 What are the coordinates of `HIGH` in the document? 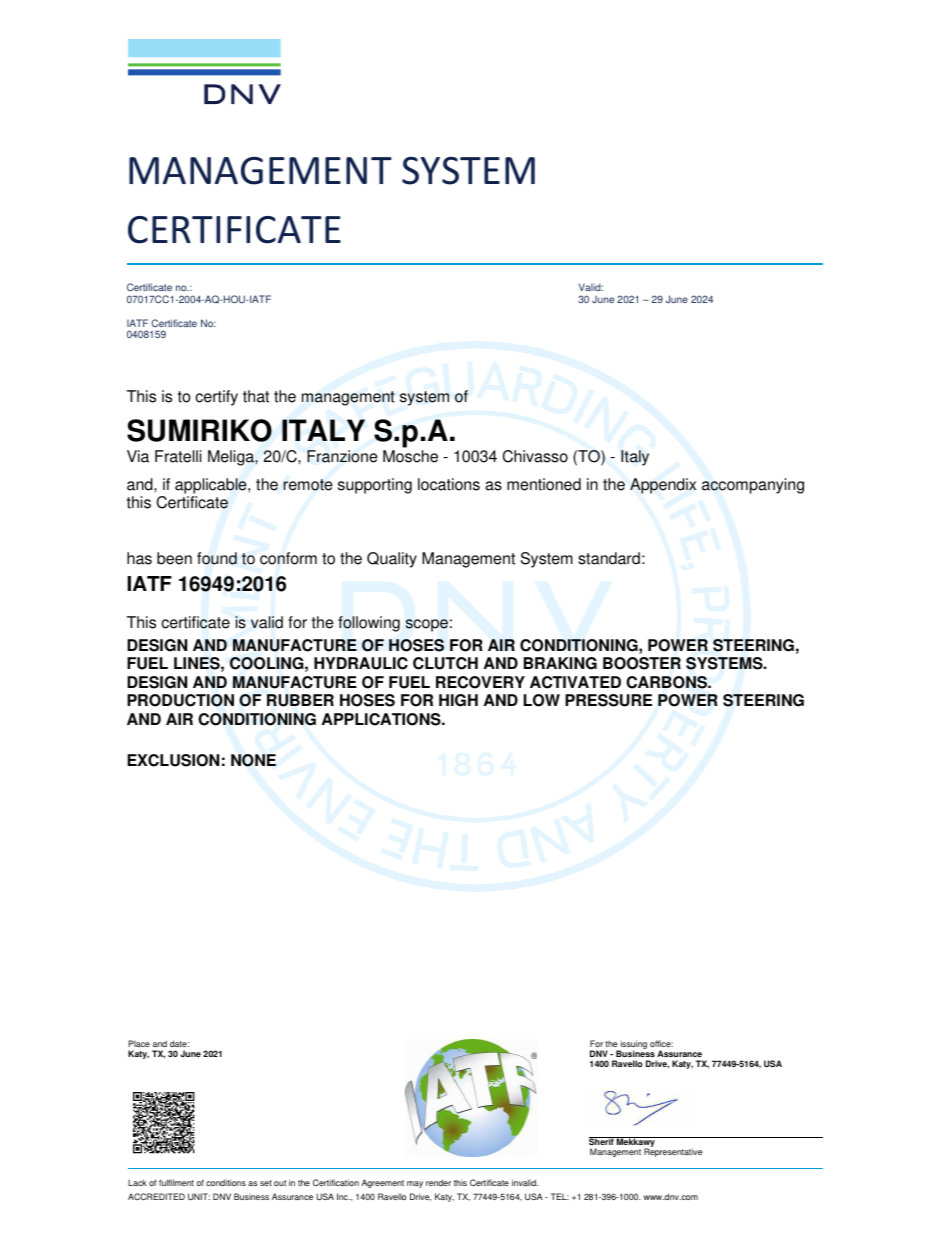 It's located at (458, 700).
